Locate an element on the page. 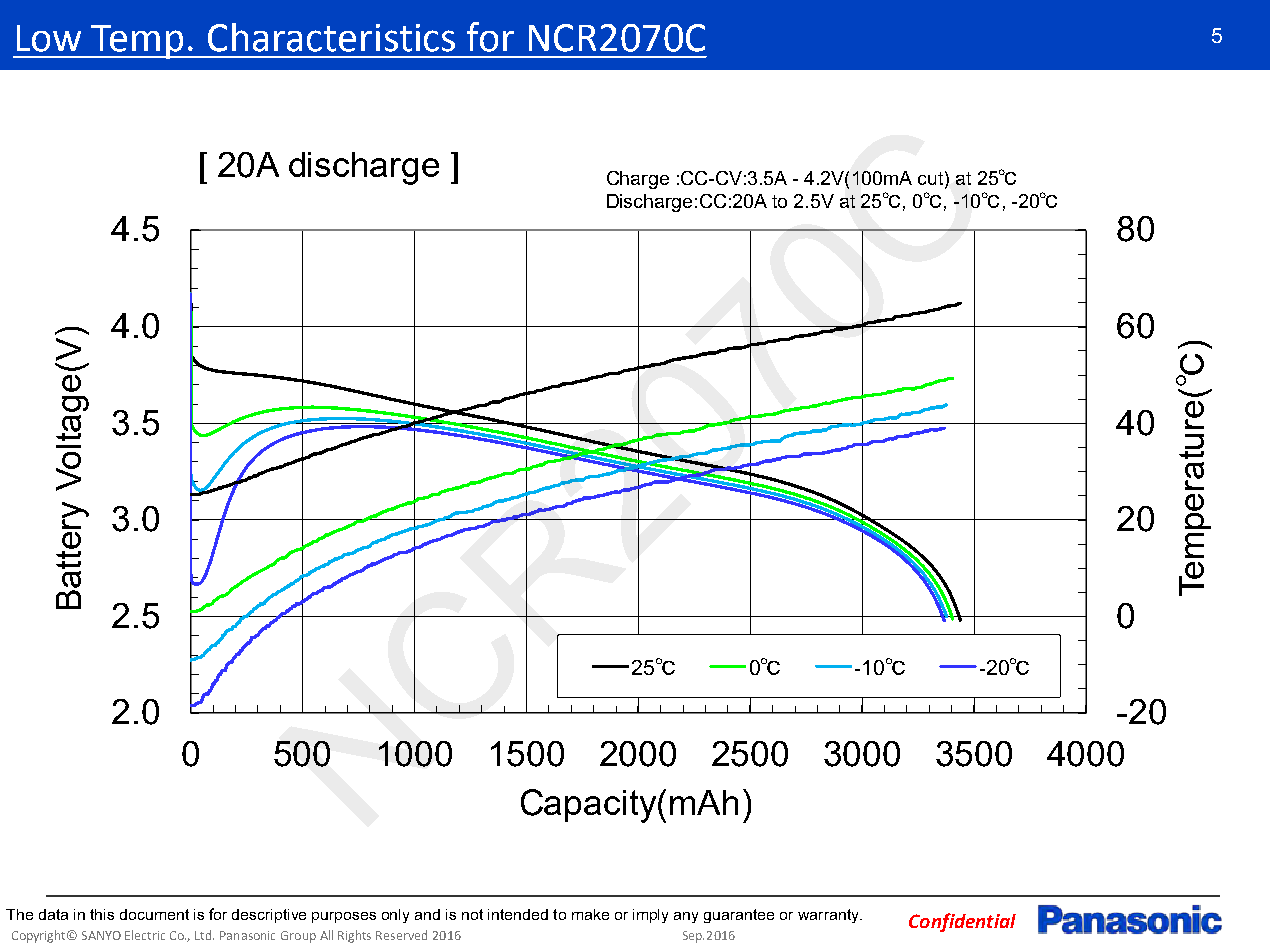 This page has height=952, width=1270. document is located at coordinates (154, 914).
